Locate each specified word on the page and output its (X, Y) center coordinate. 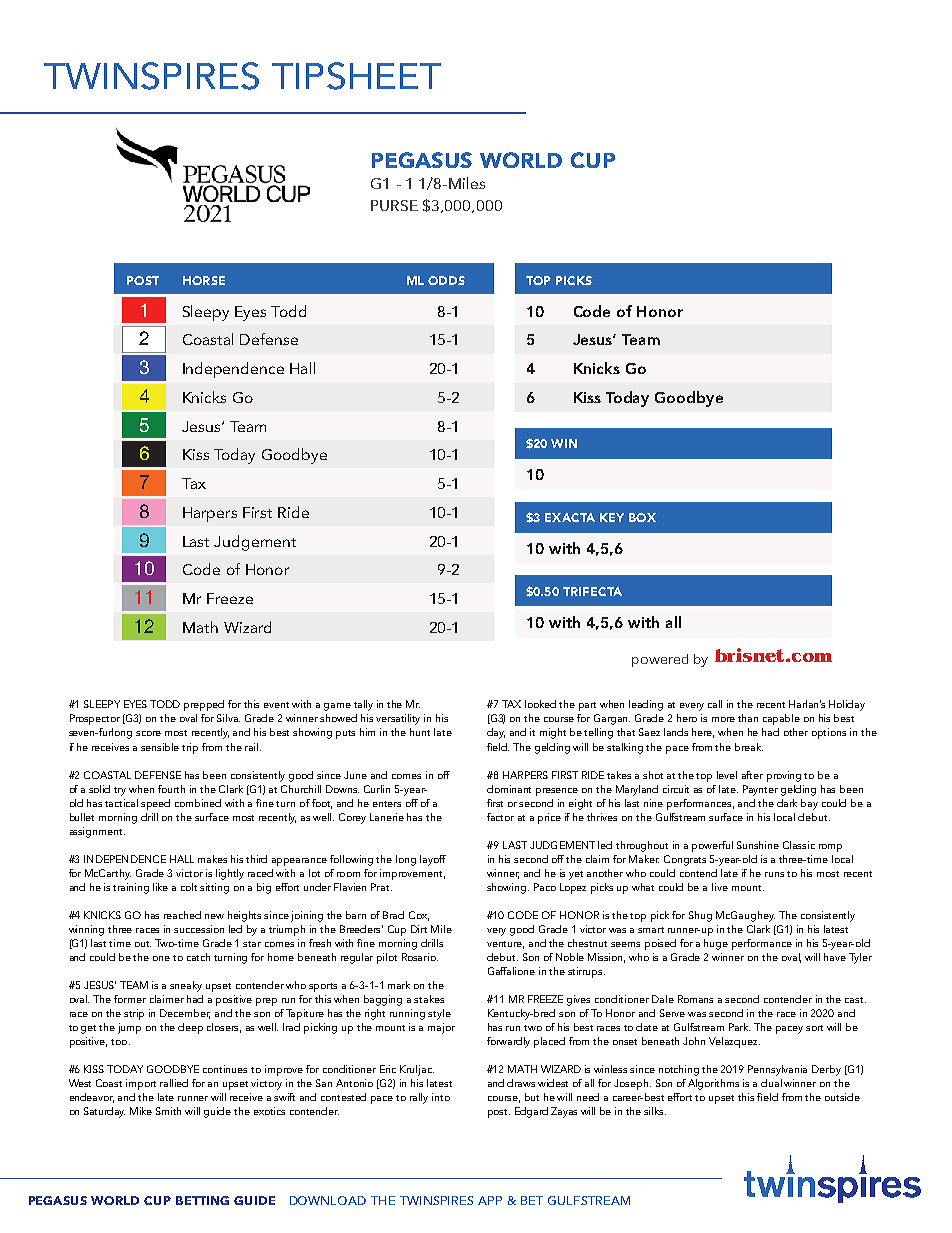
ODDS (446, 280)
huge (716, 944)
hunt (420, 732)
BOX (642, 517)
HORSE (204, 280)
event (276, 705)
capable (781, 719)
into (441, 1097)
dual (771, 1083)
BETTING (202, 1200)
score (148, 733)
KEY (612, 517)
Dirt (419, 929)
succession (199, 929)
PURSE (394, 205)
